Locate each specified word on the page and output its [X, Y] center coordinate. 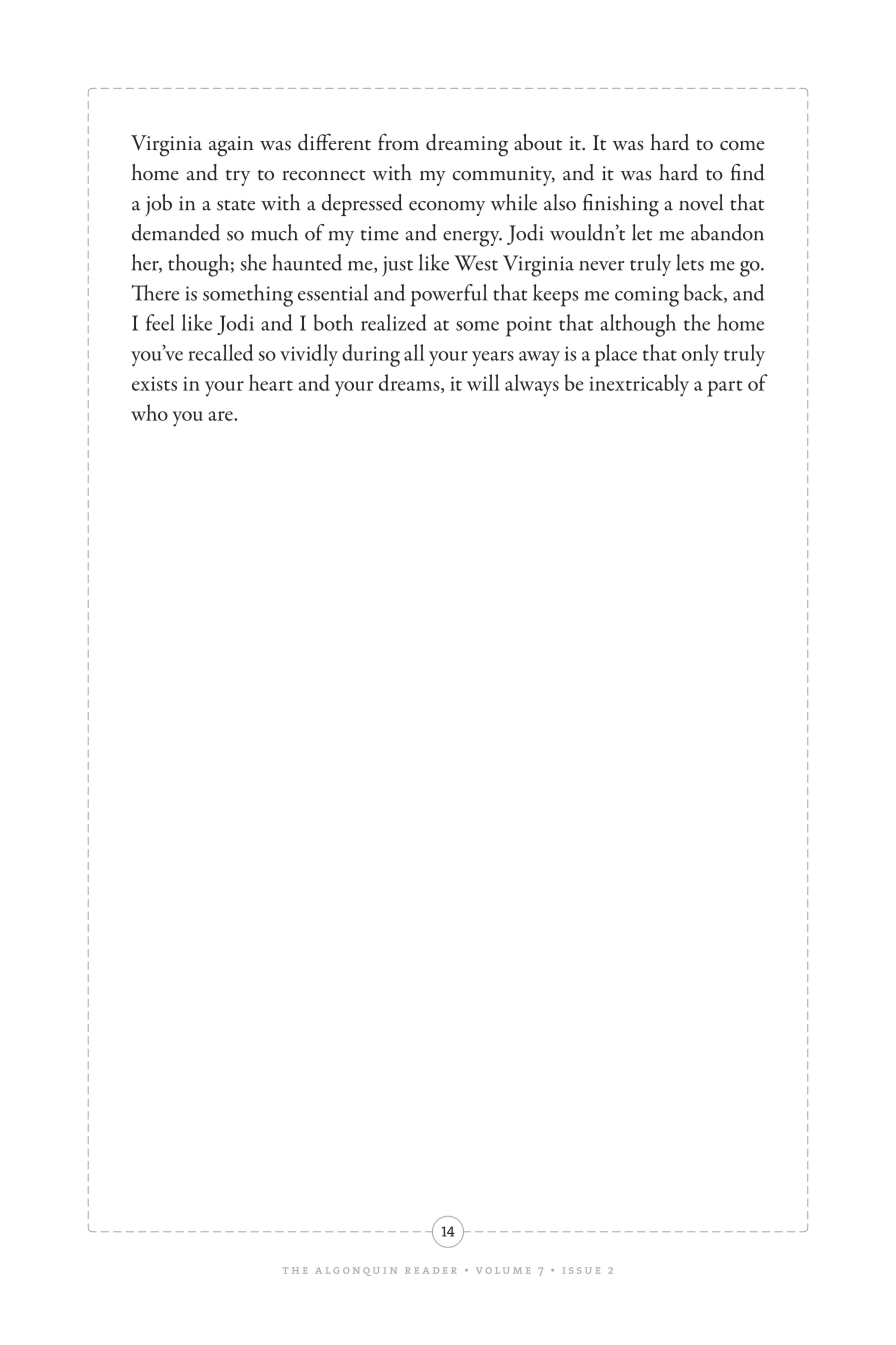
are [221, 416]
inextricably [639, 385]
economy [447, 208]
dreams [410, 383]
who [149, 412]
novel [701, 202]
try [238, 178]
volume [503, 1270]
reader [431, 1270]
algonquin [356, 1271]
